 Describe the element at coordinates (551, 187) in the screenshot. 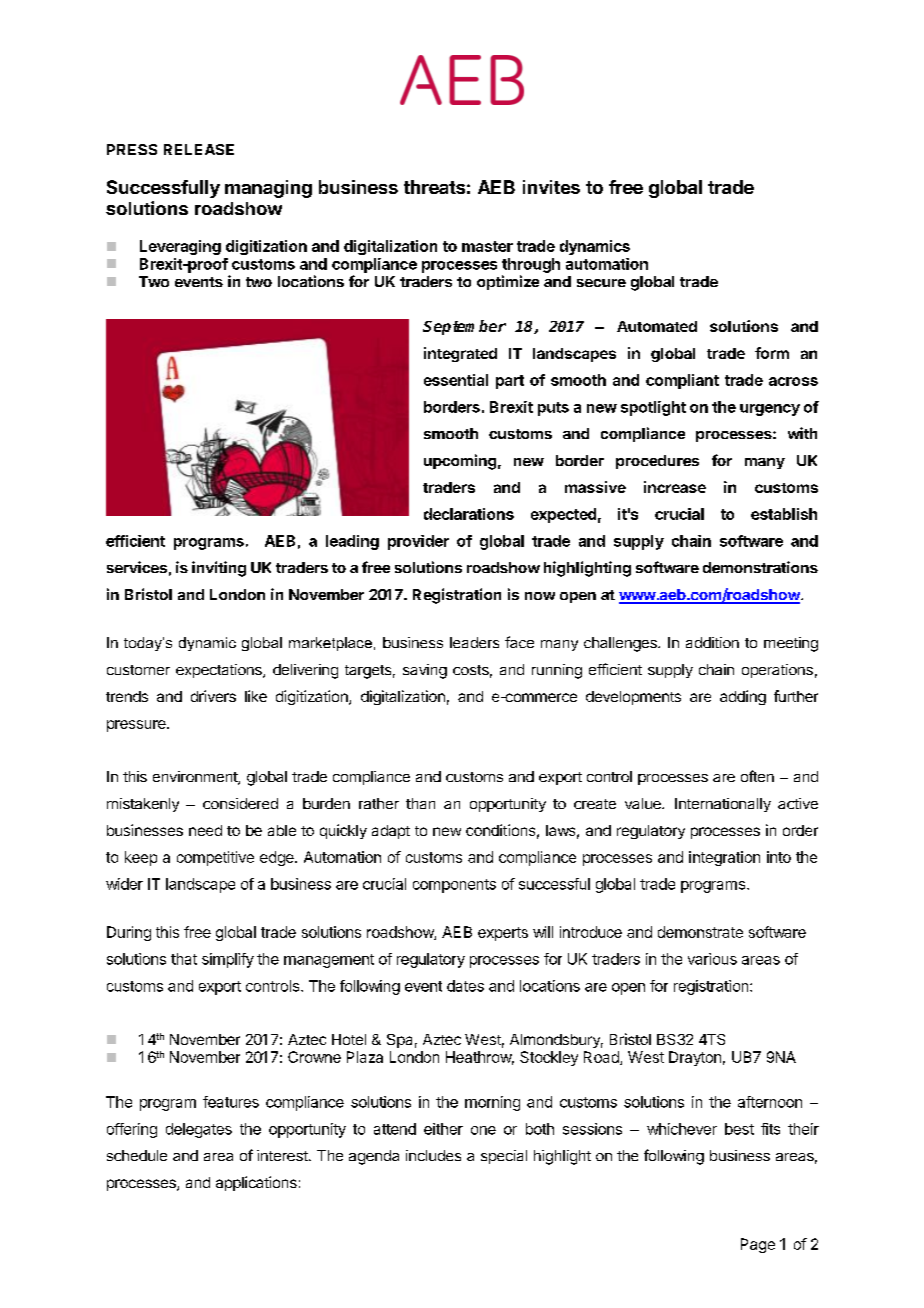

I see `invites` at that location.
